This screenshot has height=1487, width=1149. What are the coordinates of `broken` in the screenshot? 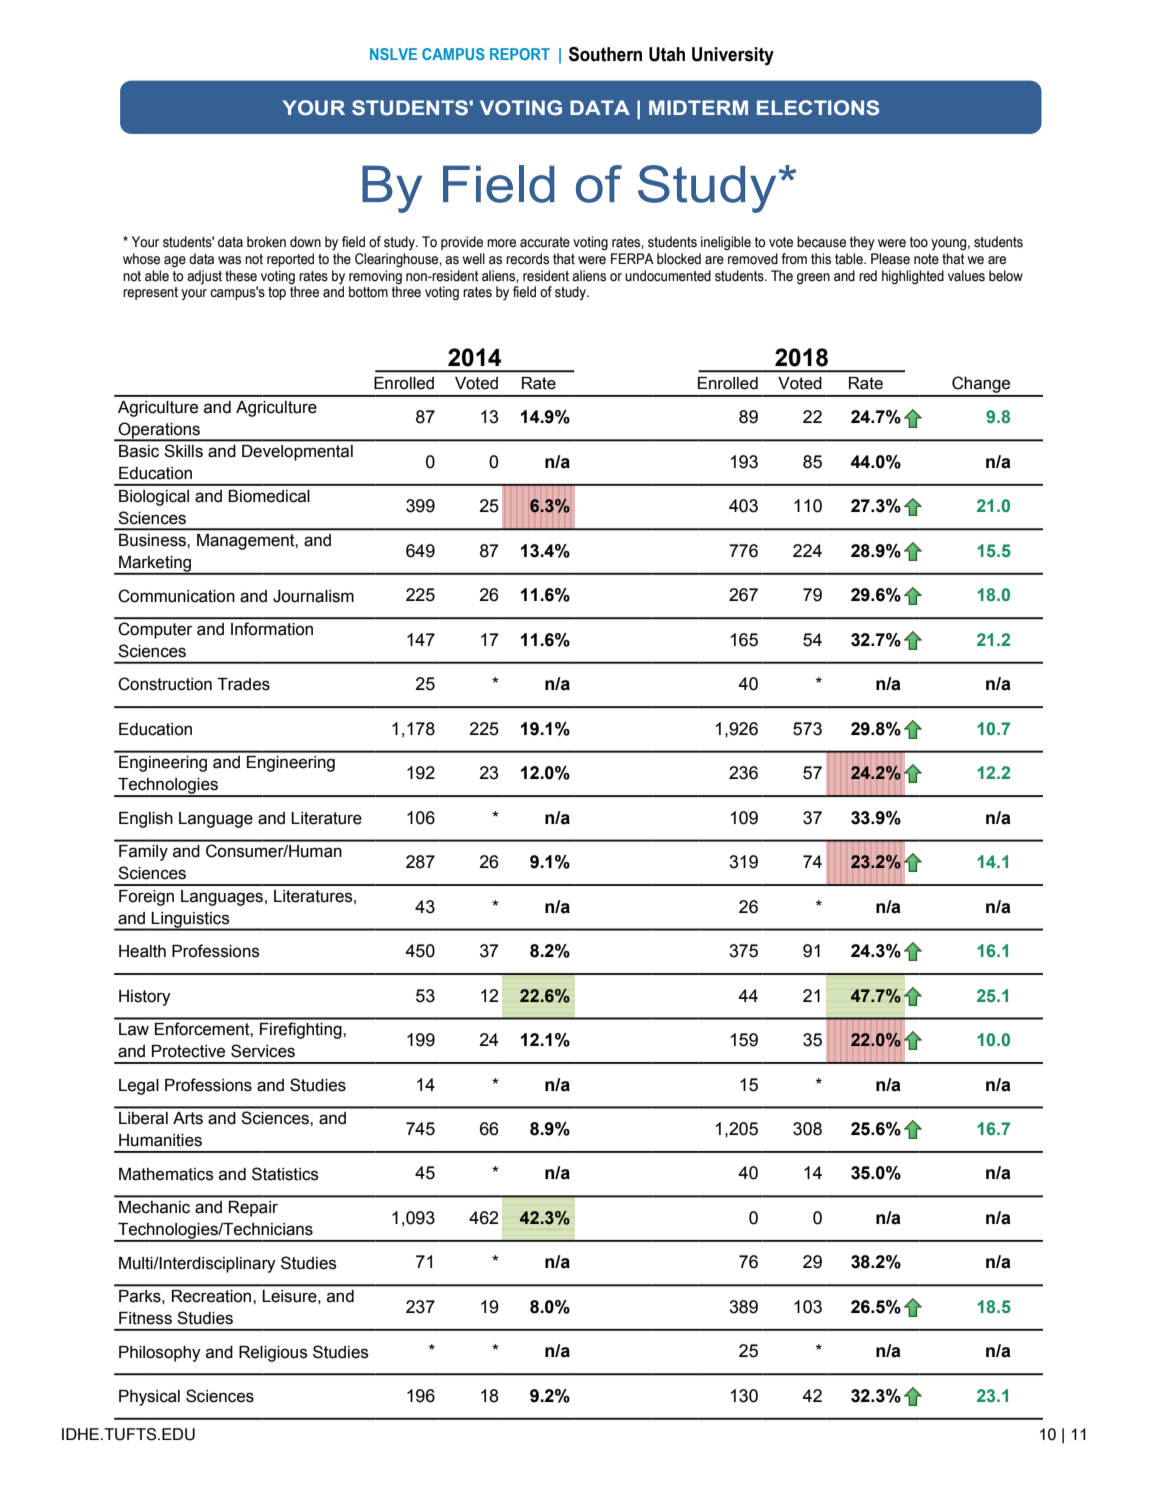 It's located at (266, 242).
